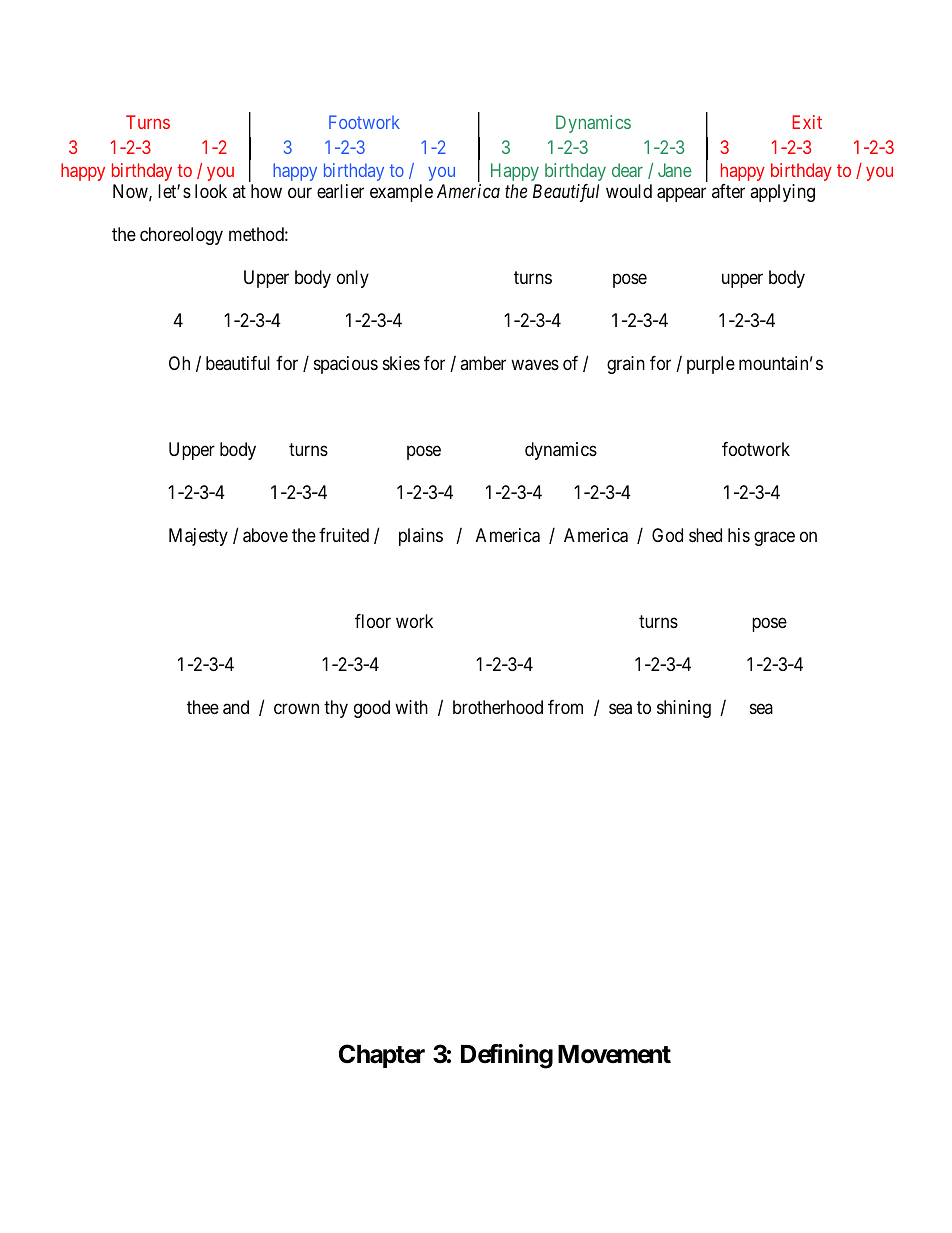  Describe the element at coordinates (265, 535) in the screenshot. I see `above` at that location.
